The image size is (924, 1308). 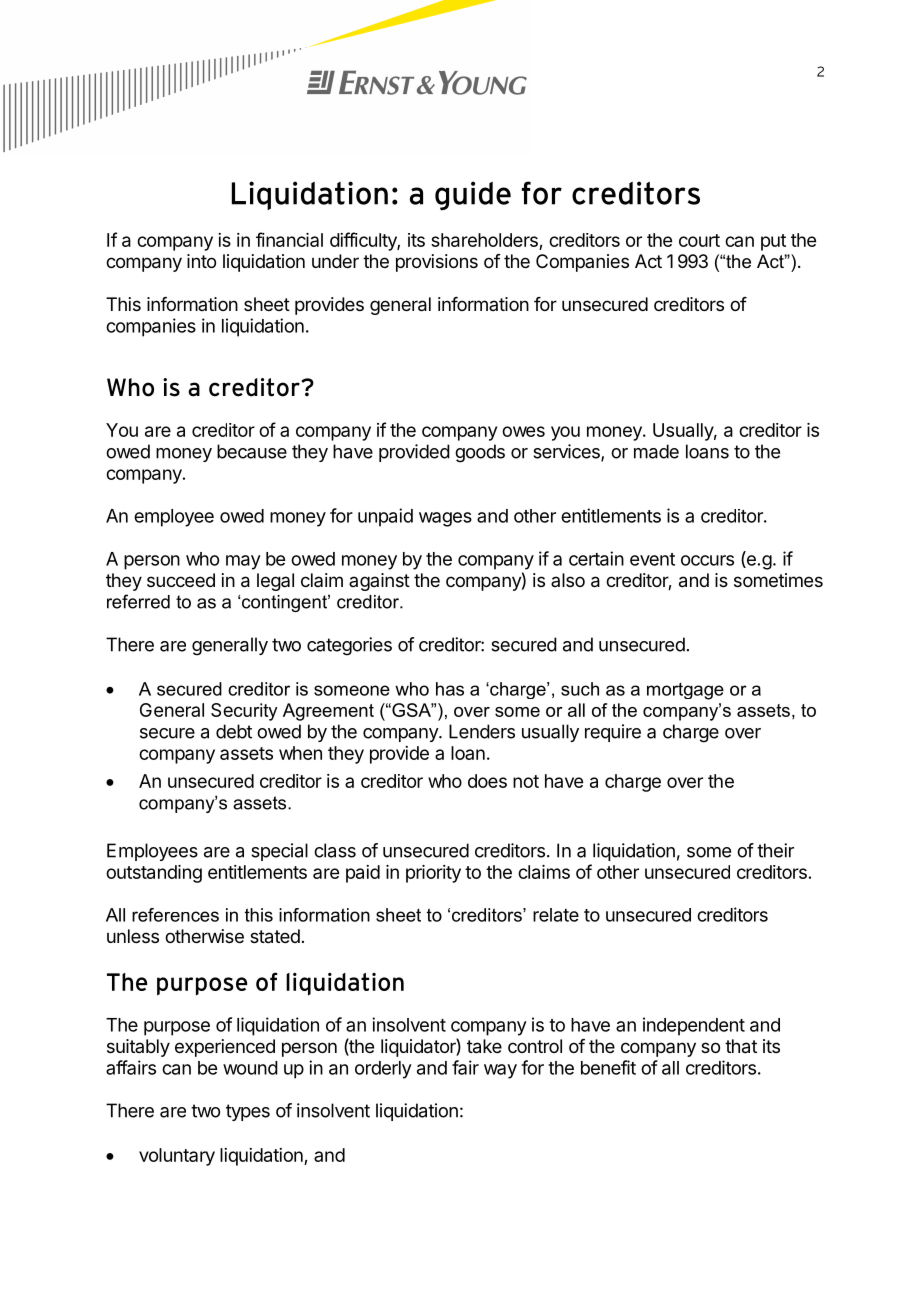 I want to click on court, so click(x=699, y=240).
